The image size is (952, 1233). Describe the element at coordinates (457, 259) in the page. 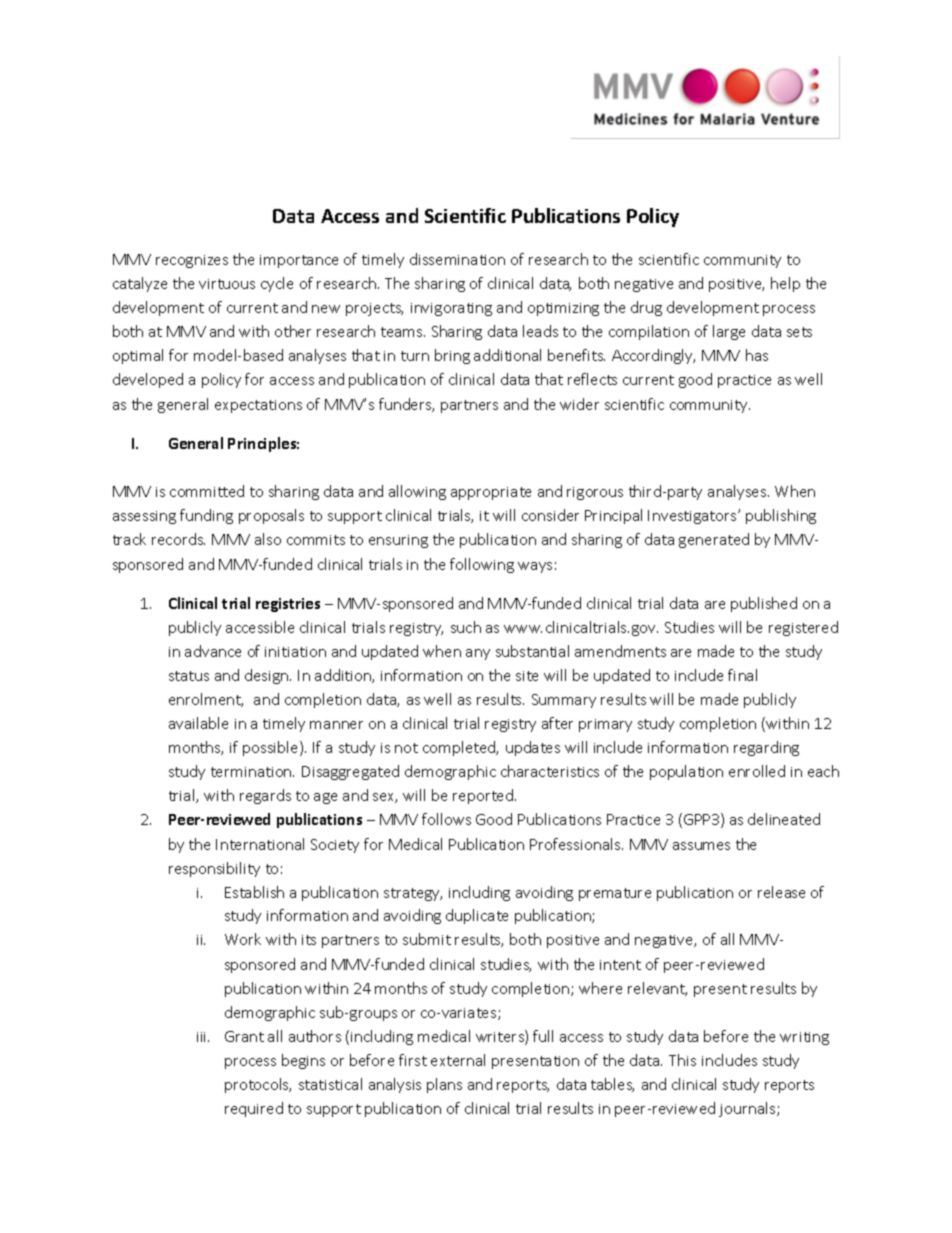

I see `dissemination` at that location.
